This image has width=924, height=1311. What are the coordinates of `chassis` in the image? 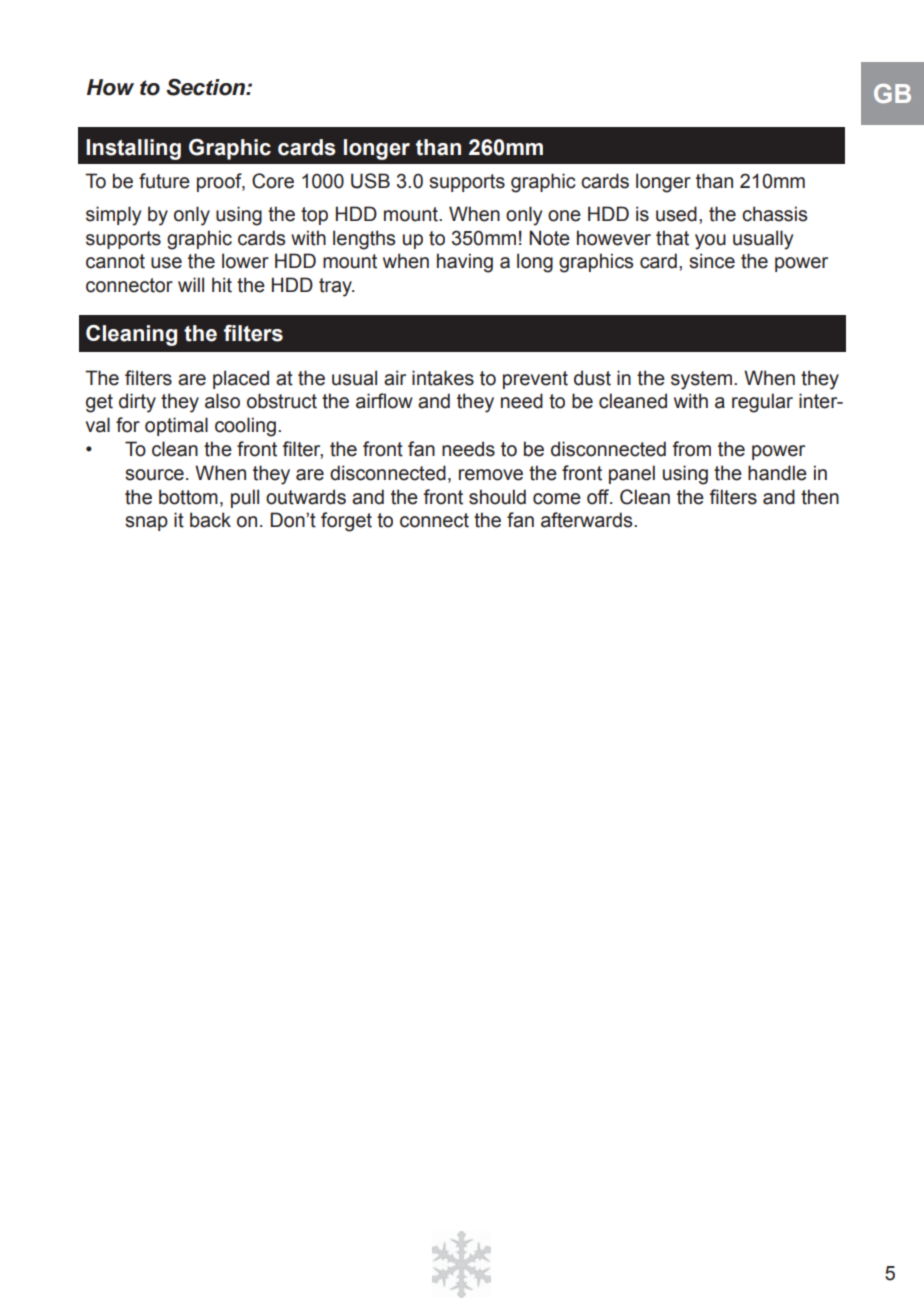 It's located at (774, 214).
